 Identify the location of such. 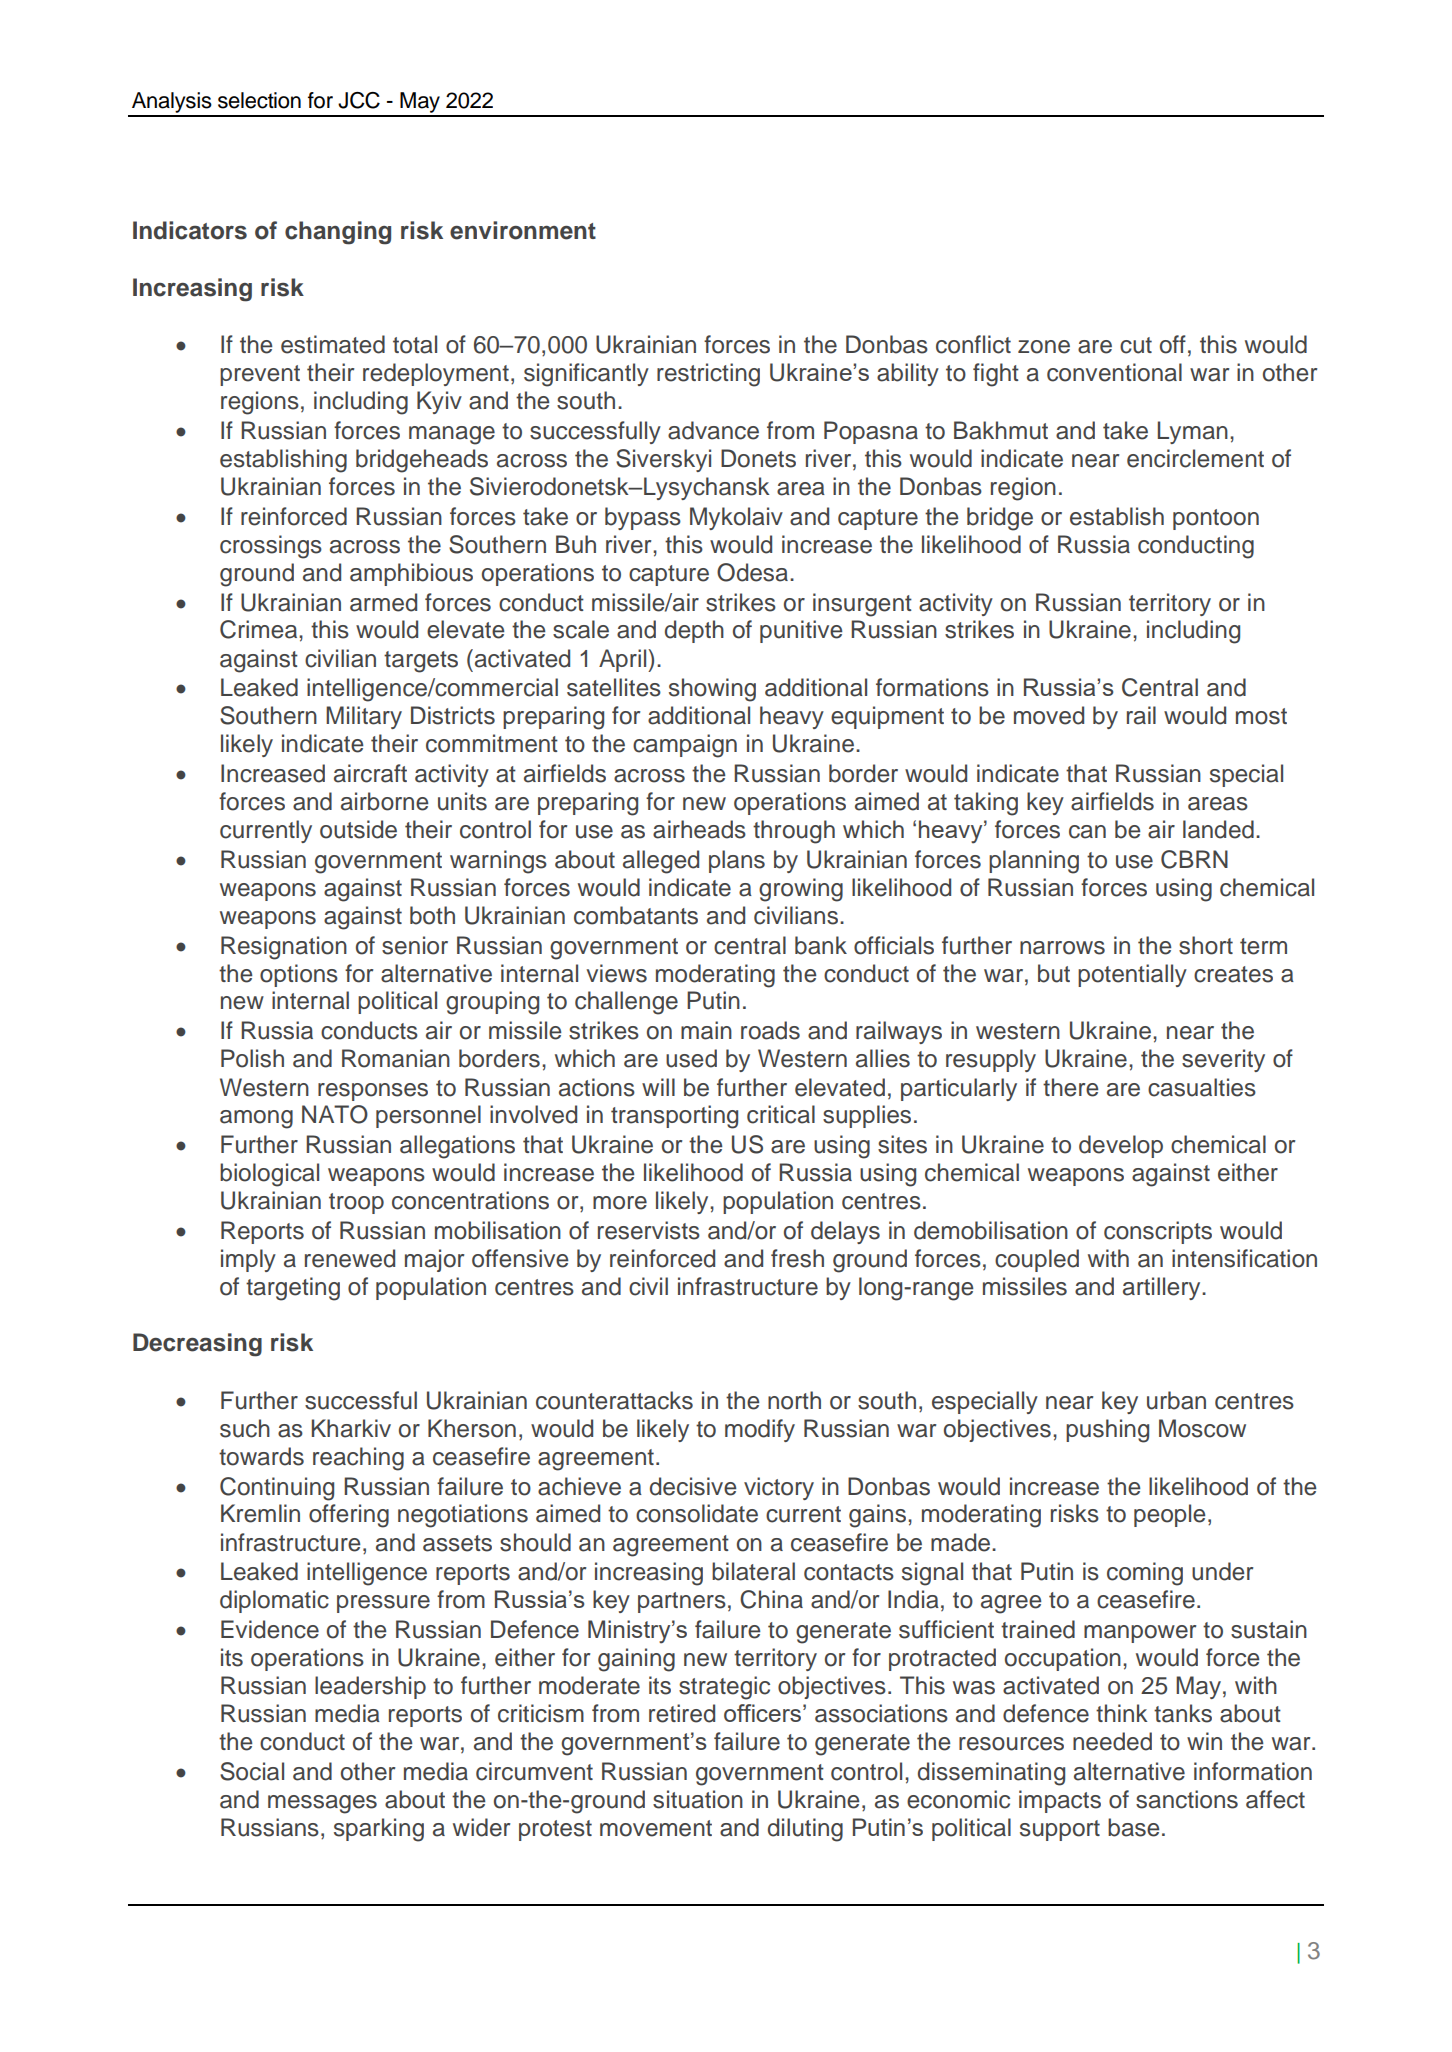
(245, 1428).
